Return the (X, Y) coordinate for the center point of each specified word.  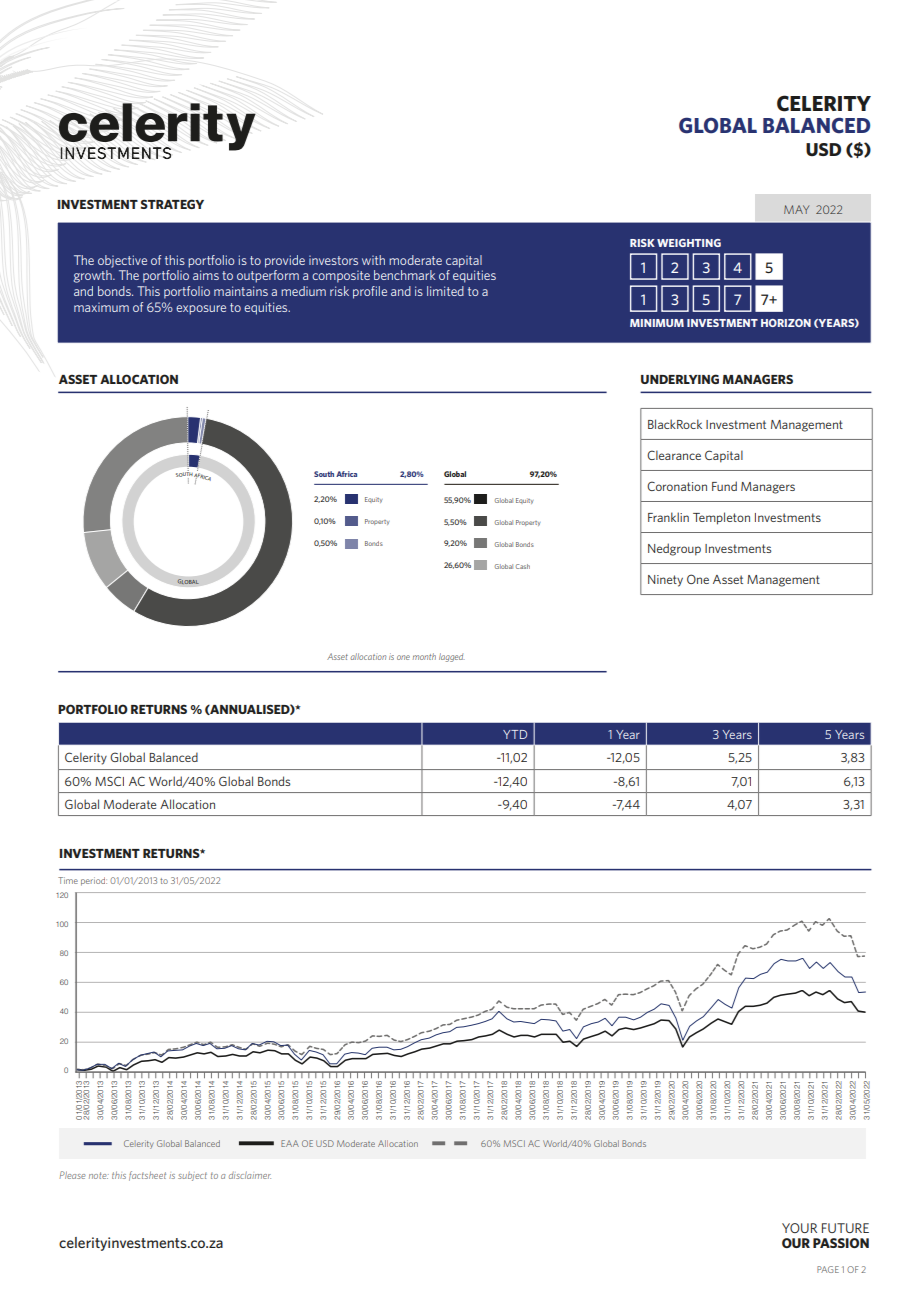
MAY (796, 209)
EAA (290, 1143)
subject (192, 1176)
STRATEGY (172, 204)
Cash (522, 566)
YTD (515, 734)
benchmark (404, 275)
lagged (452, 657)
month (424, 656)
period (94, 881)
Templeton (721, 518)
